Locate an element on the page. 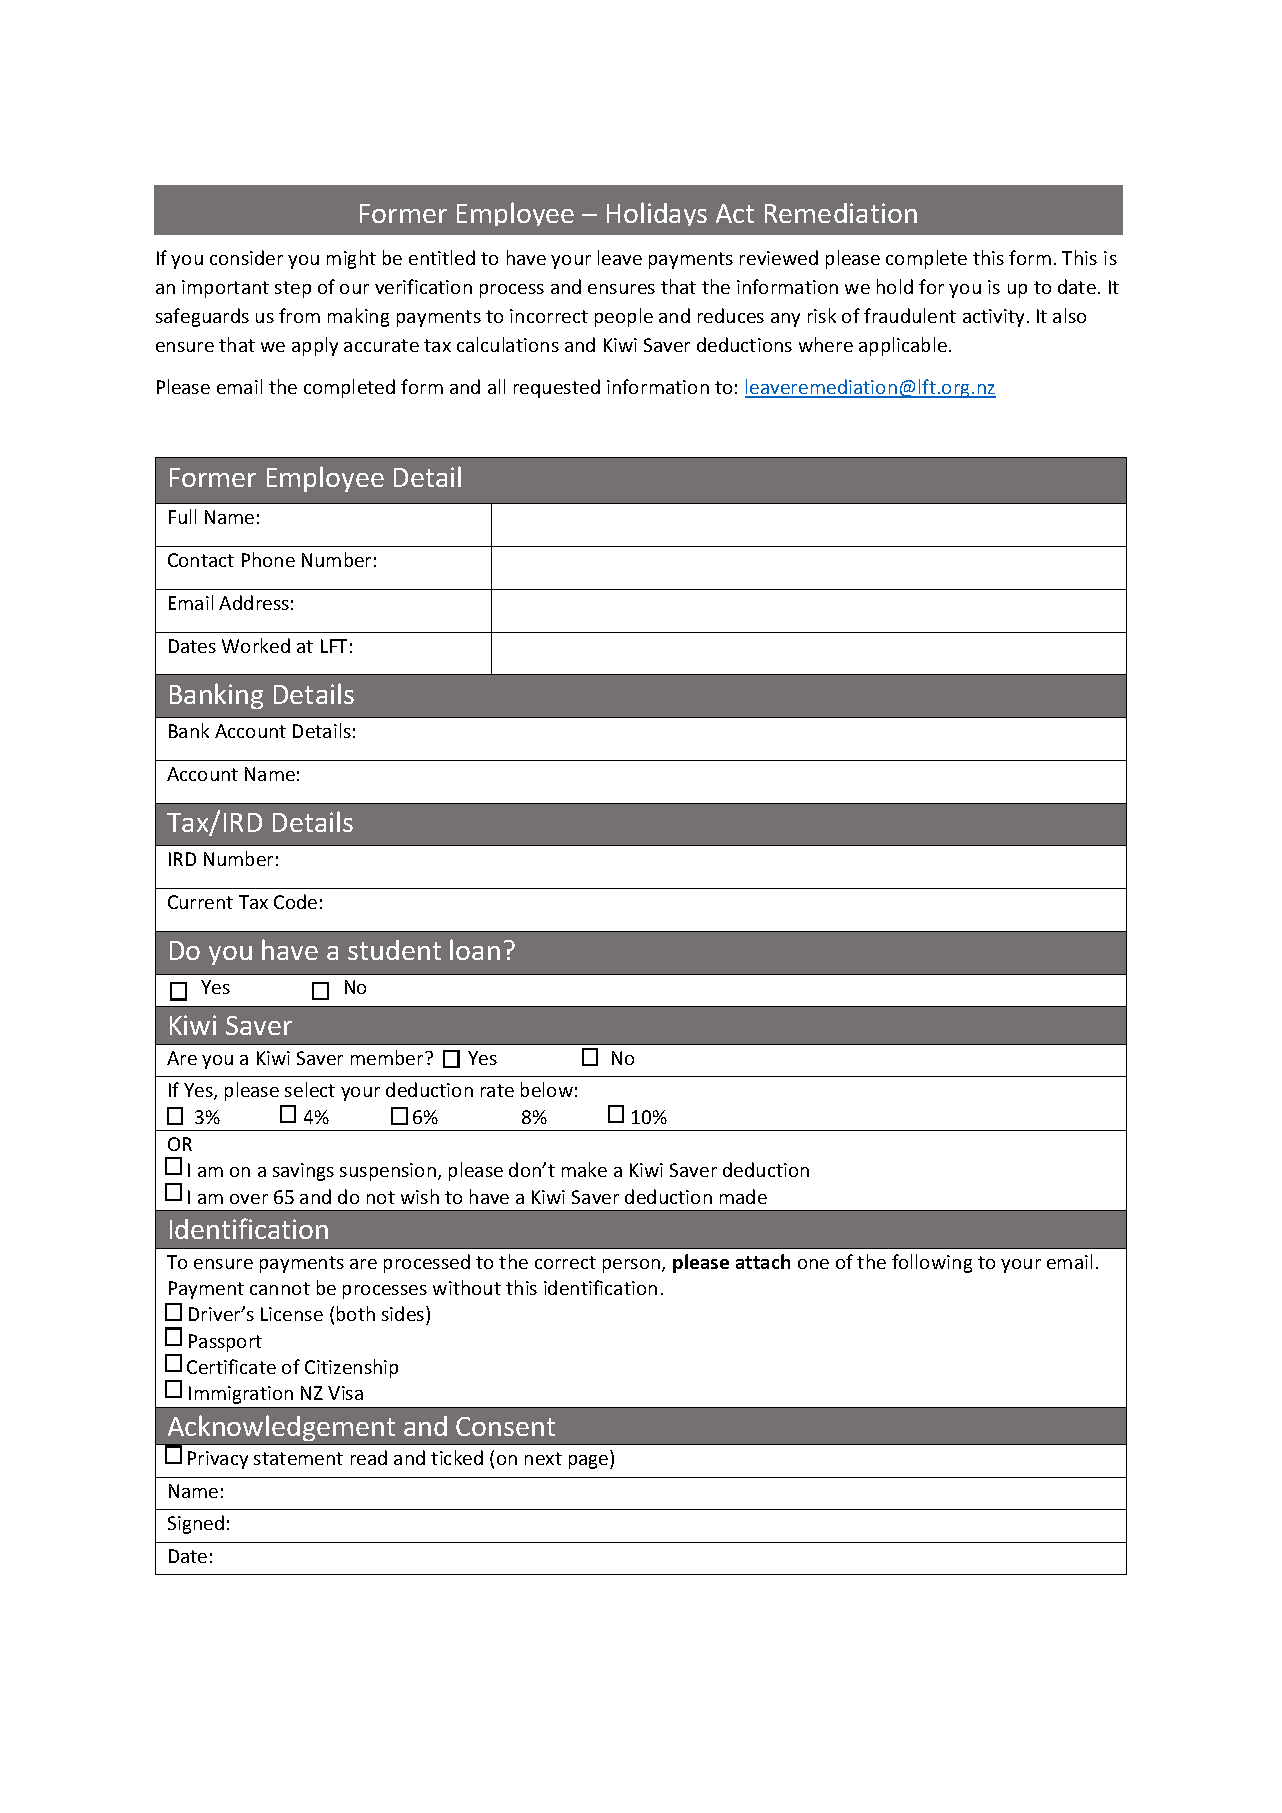  Worked is located at coordinates (256, 645).
